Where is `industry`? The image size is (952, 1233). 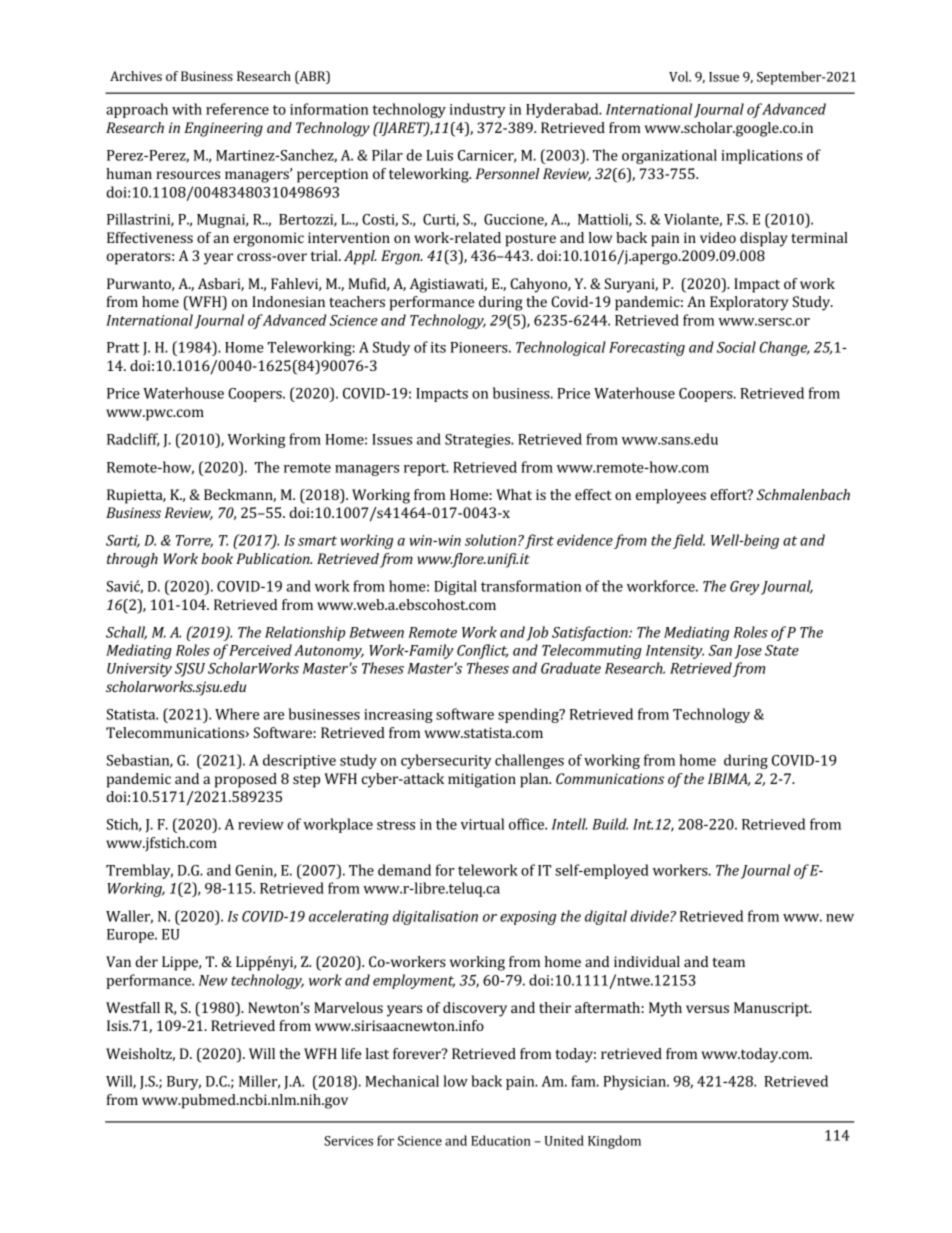 industry is located at coordinates (478, 110).
